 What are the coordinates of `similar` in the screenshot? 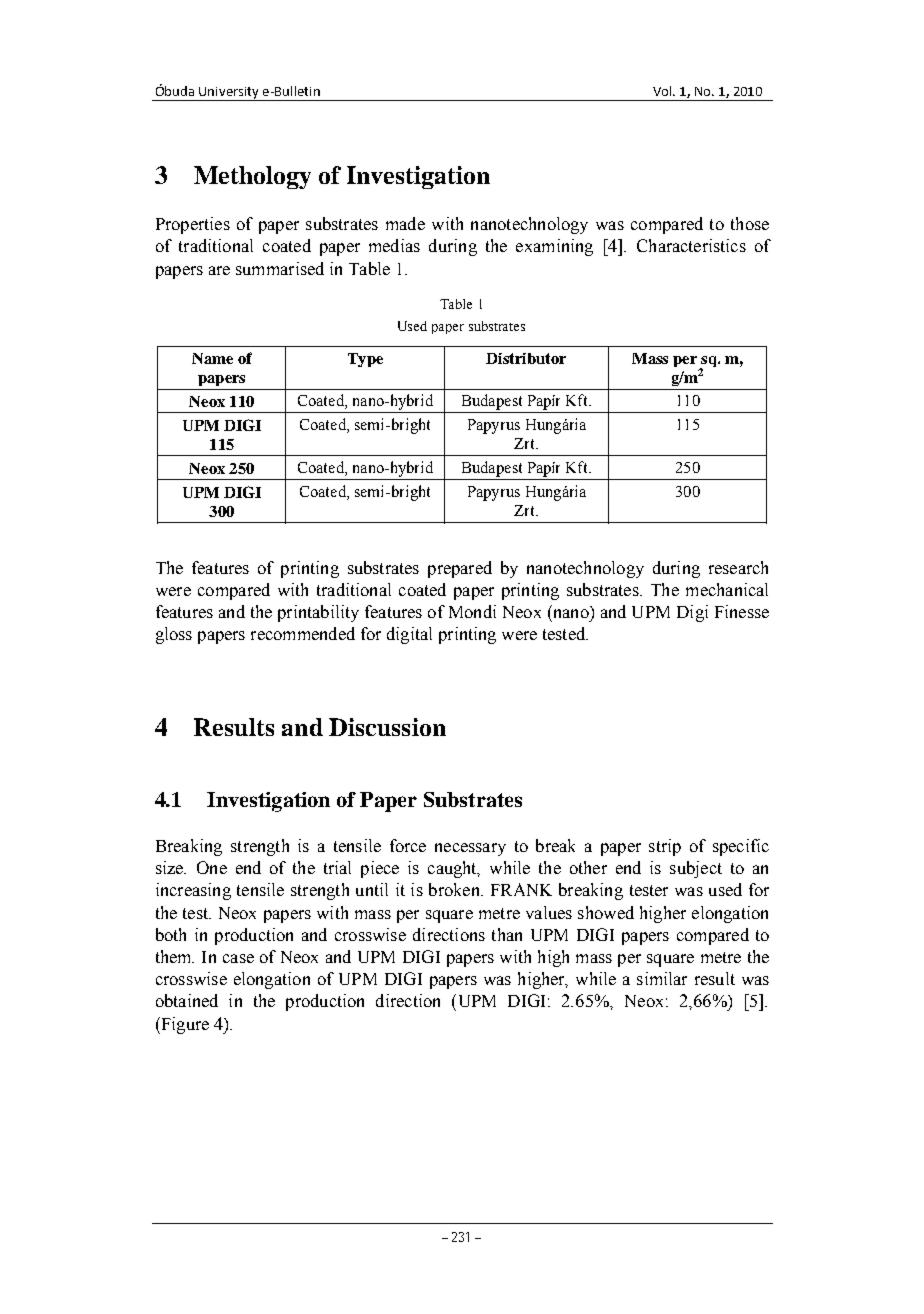 It's located at (662, 978).
